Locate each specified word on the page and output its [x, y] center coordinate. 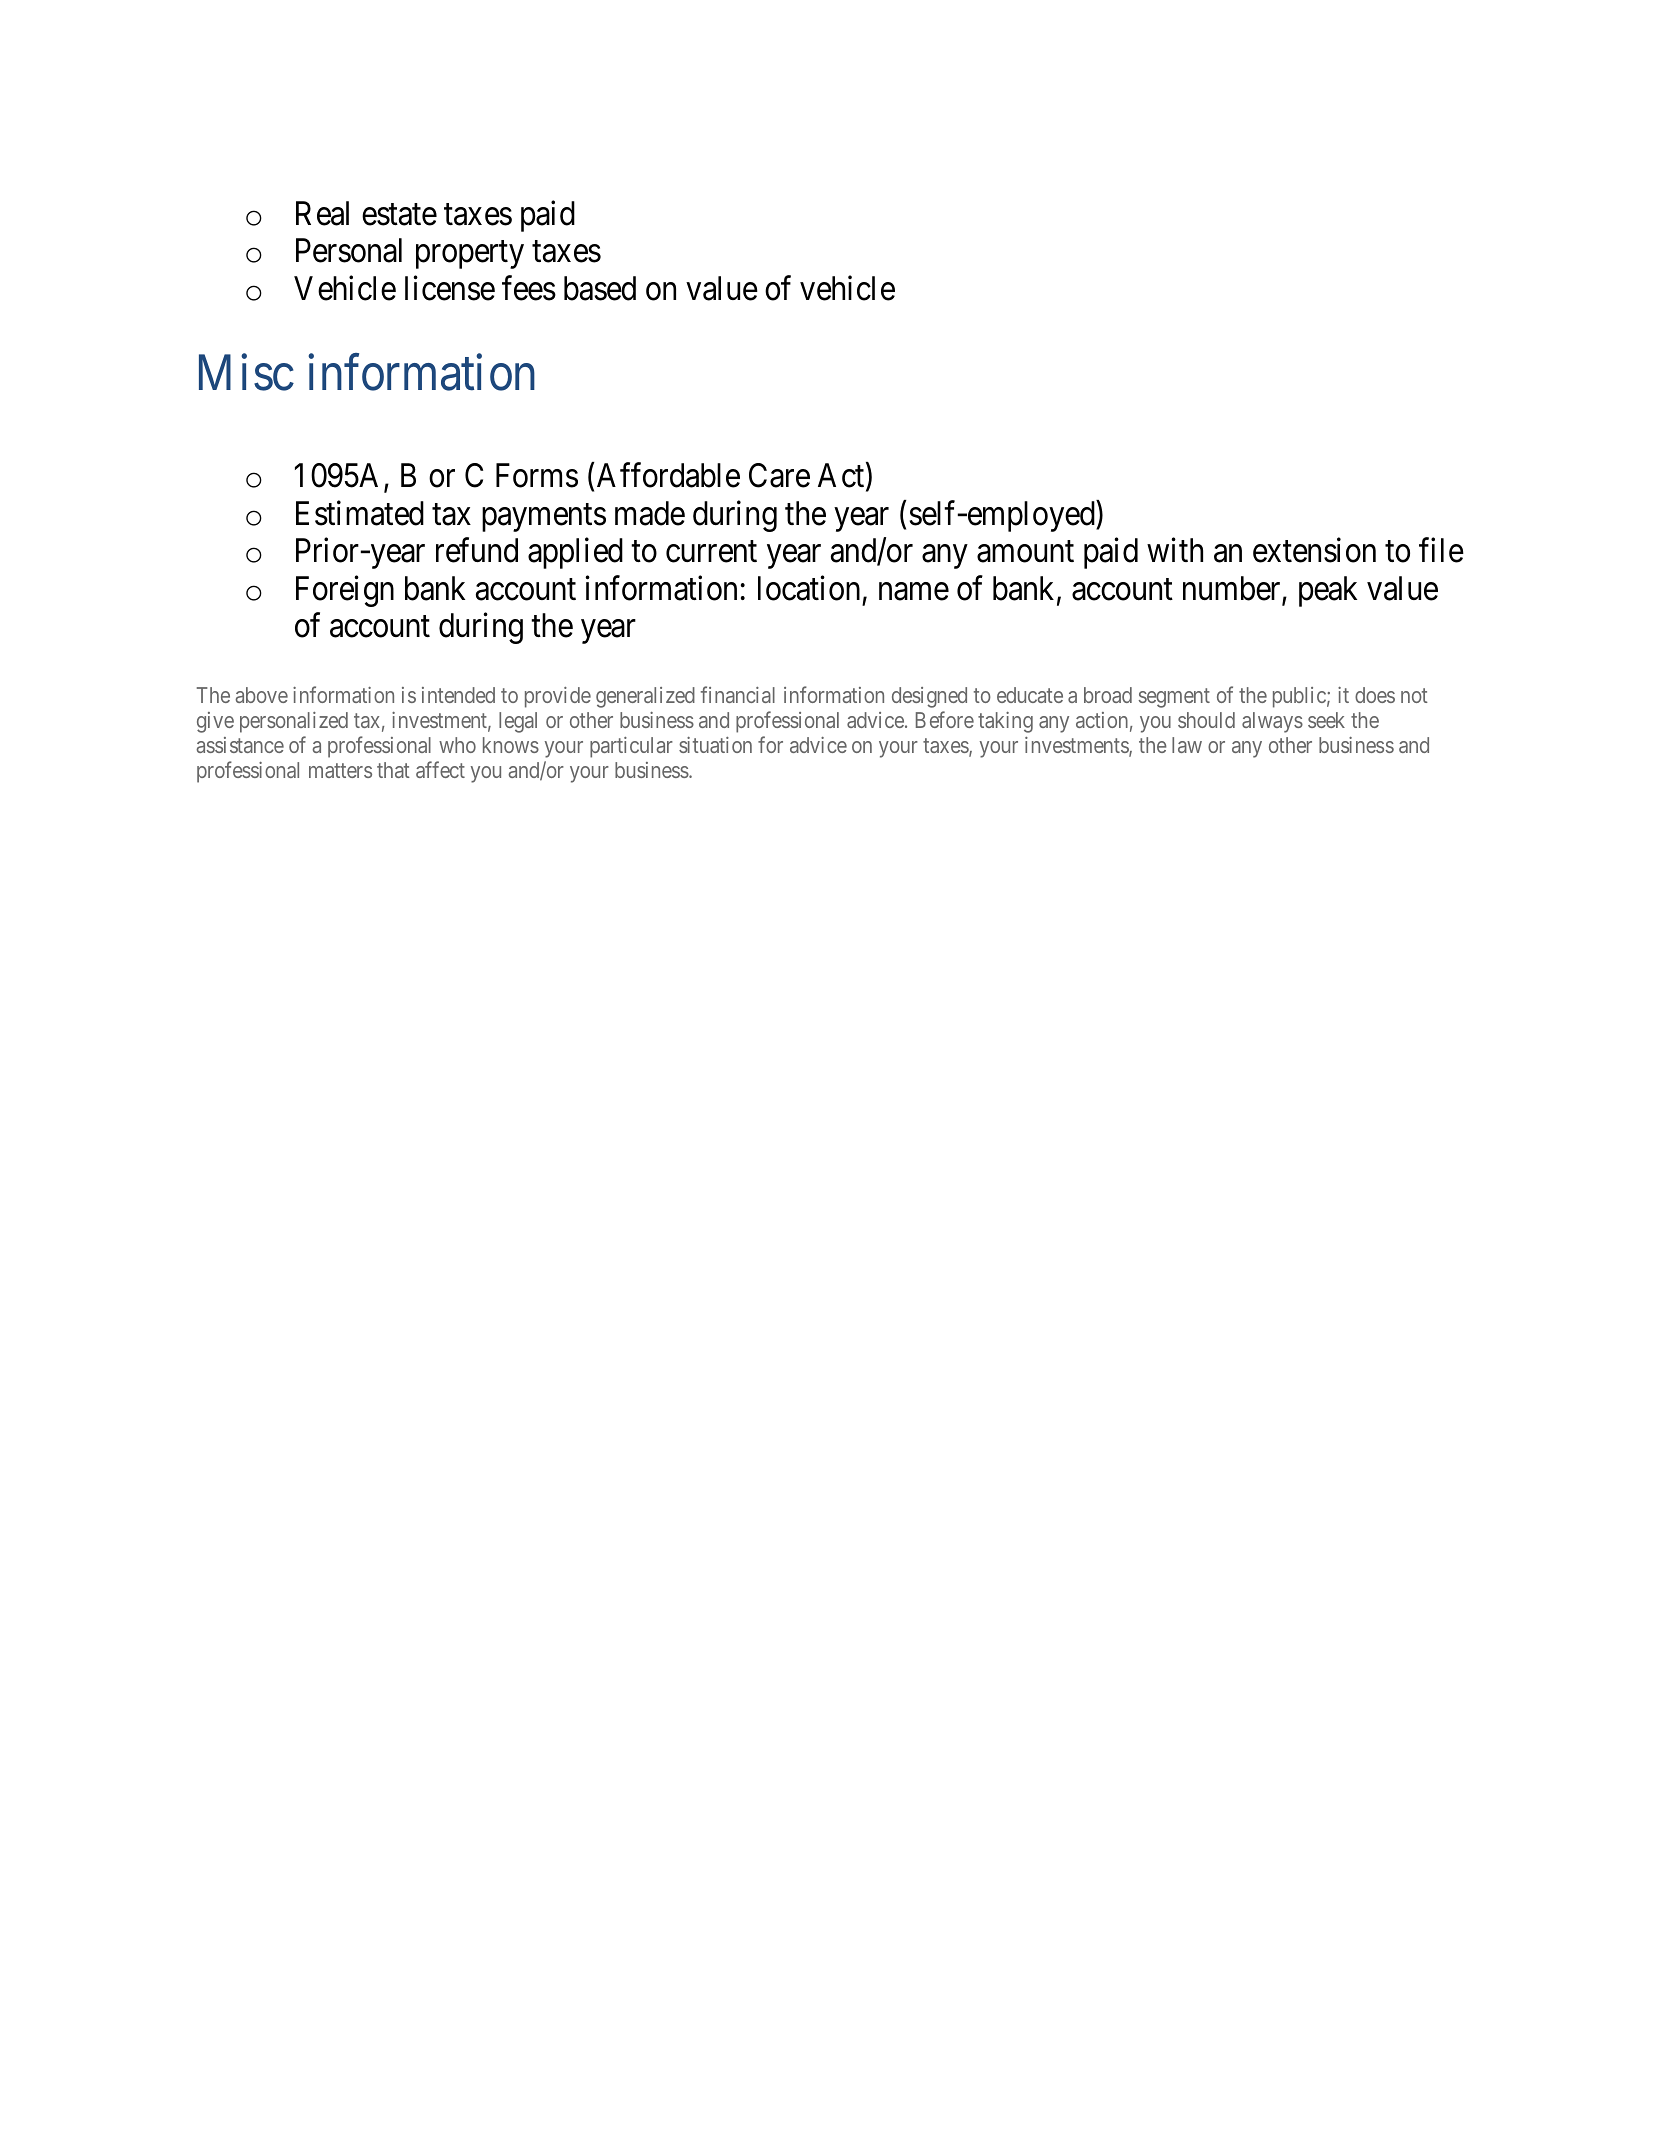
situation [715, 745]
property [470, 255]
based [600, 288]
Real [322, 213]
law [1187, 745]
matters [340, 770]
